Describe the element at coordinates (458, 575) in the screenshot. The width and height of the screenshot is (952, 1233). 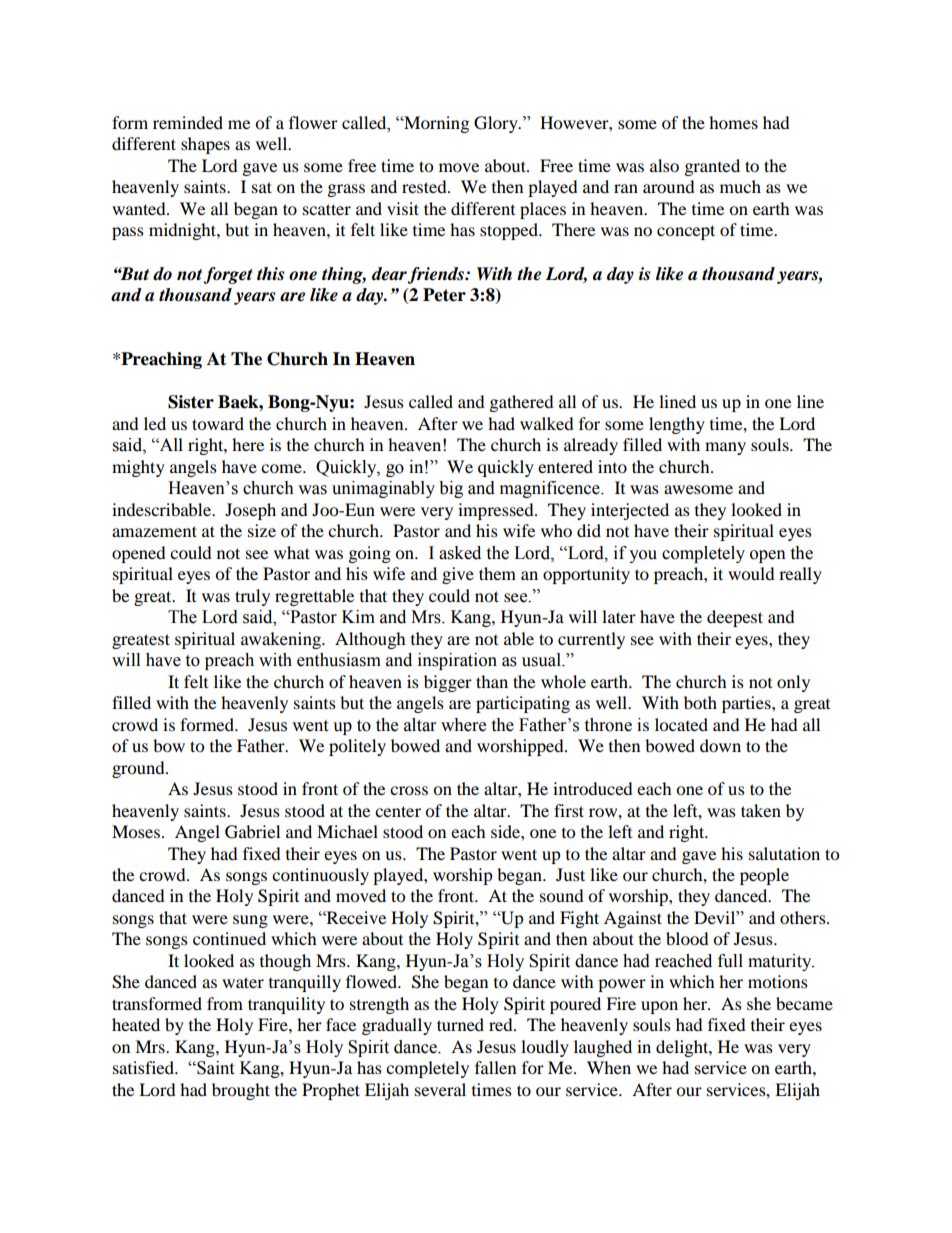
I see `give` at that location.
